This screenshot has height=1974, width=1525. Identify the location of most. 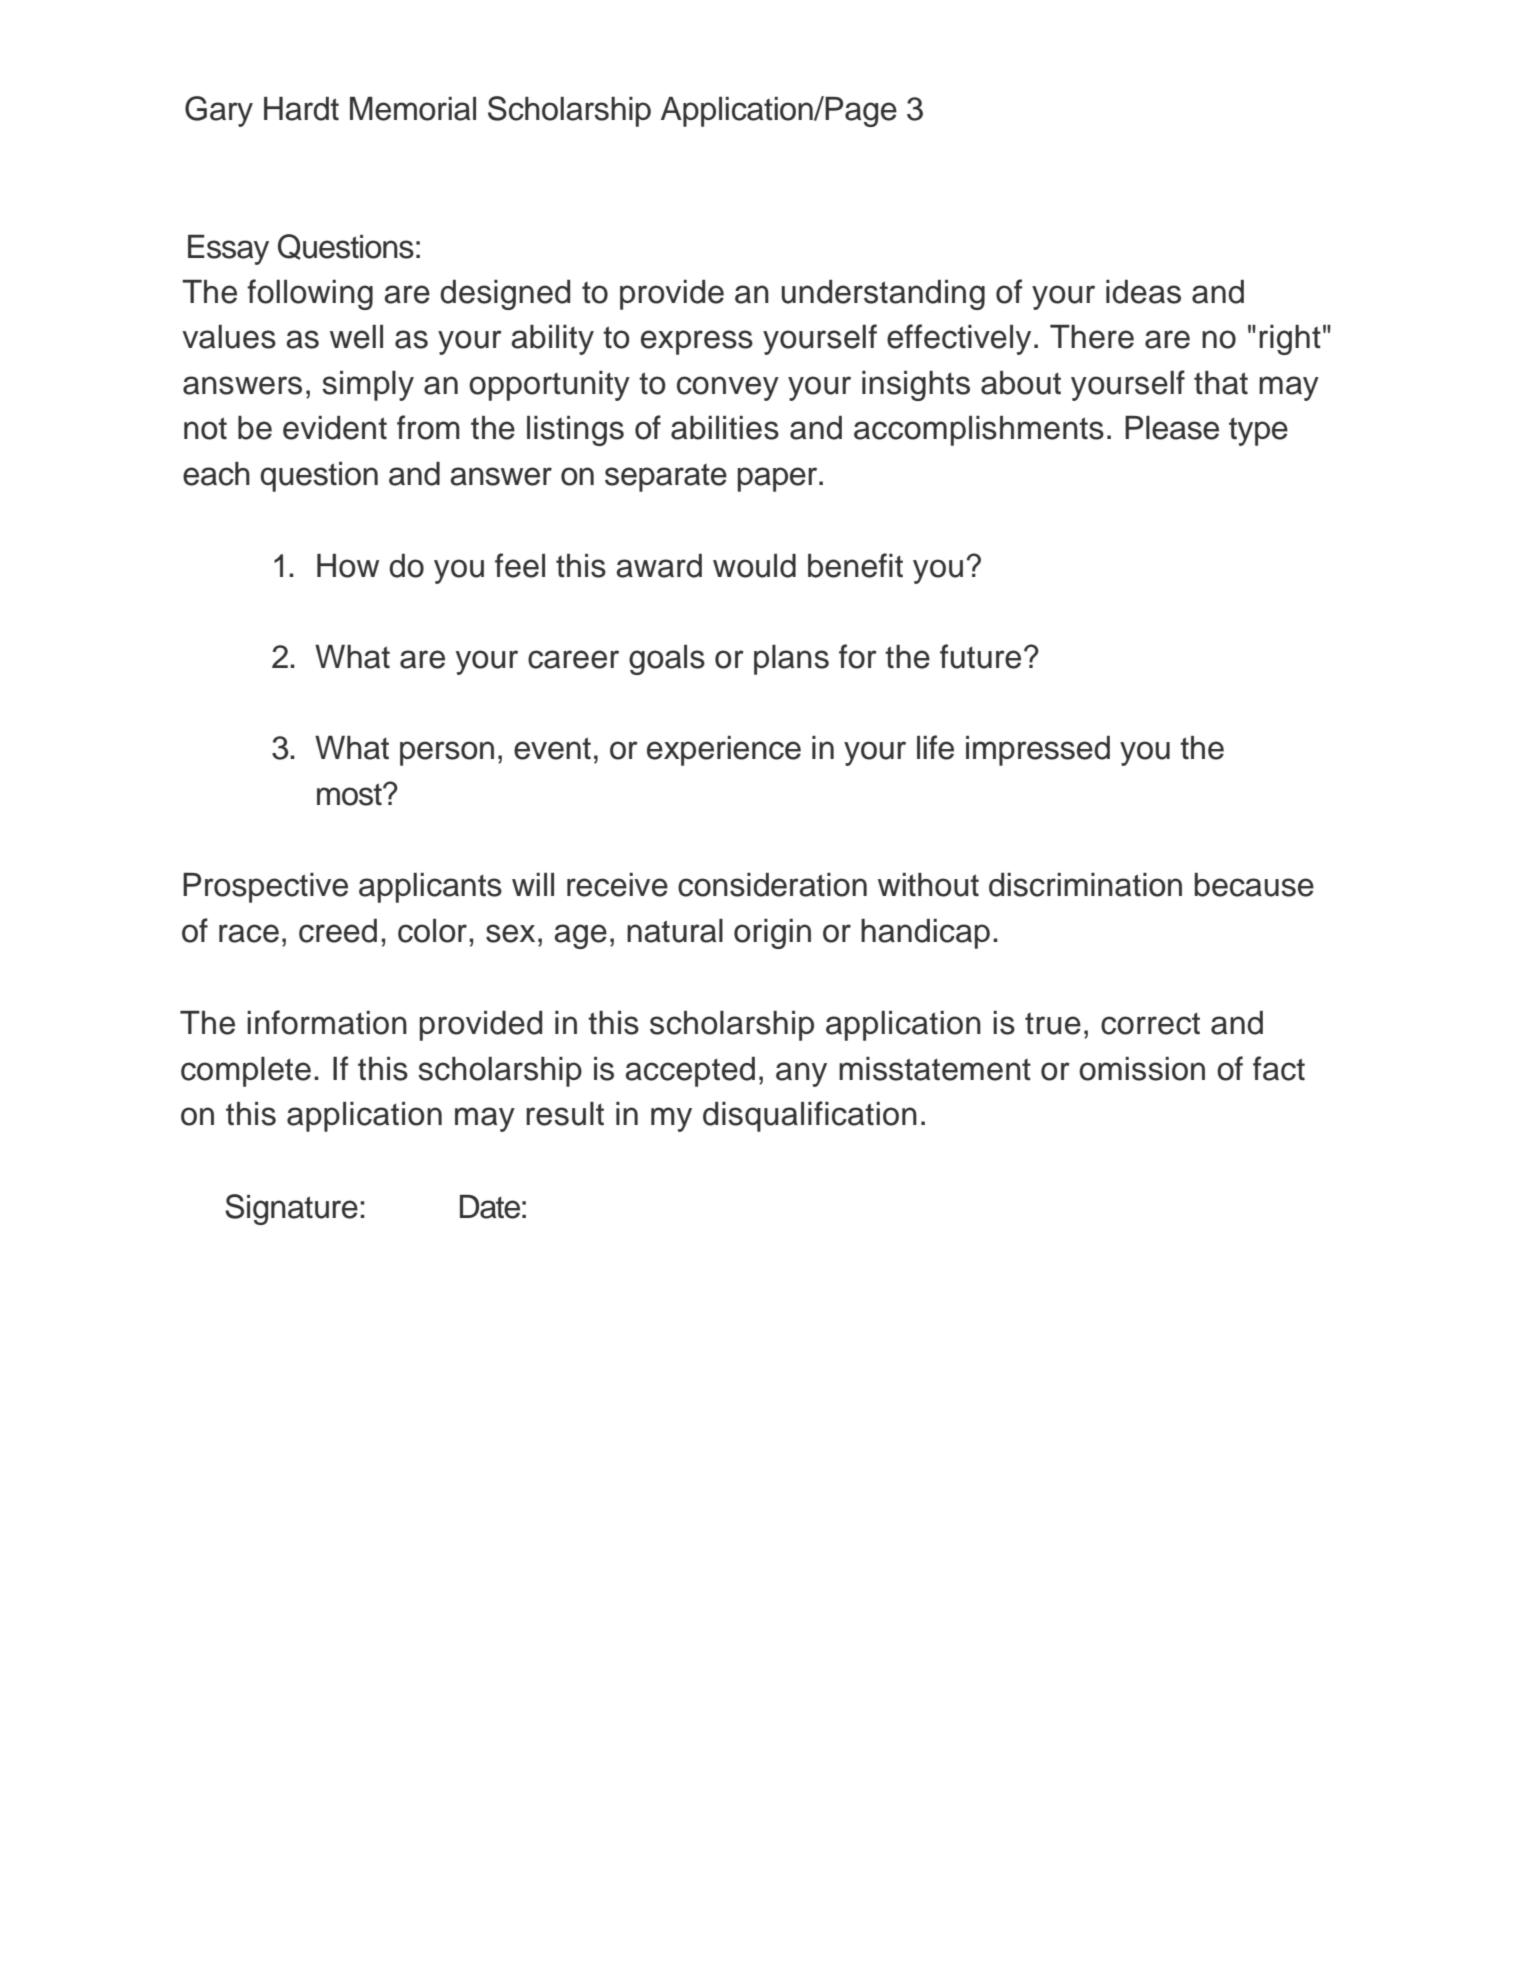
(350, 794).
